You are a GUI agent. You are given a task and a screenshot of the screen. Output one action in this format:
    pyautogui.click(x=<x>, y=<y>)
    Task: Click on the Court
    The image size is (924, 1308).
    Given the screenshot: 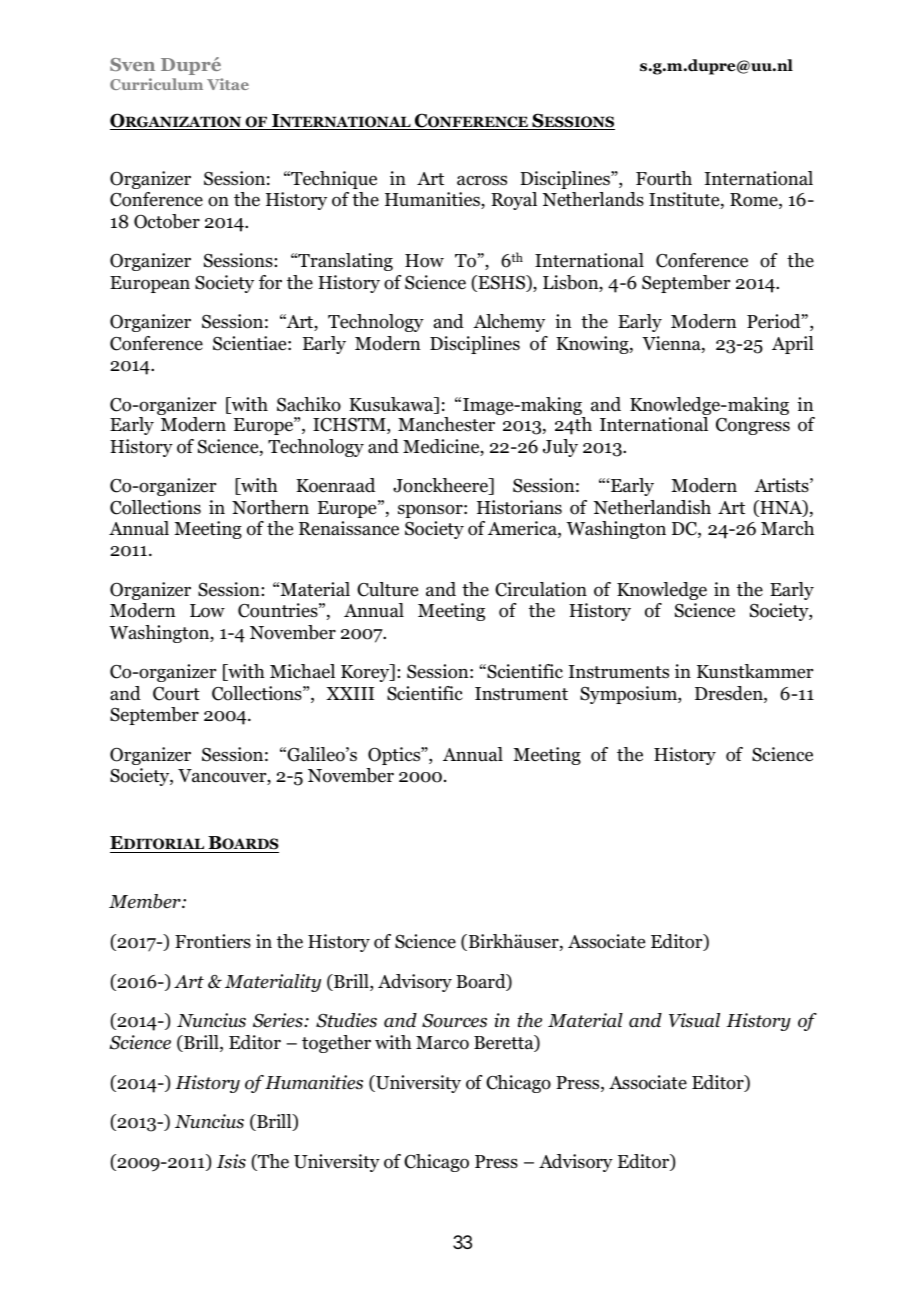 What is the action you would take?
    pyautogui.click(x=176, y=694)
